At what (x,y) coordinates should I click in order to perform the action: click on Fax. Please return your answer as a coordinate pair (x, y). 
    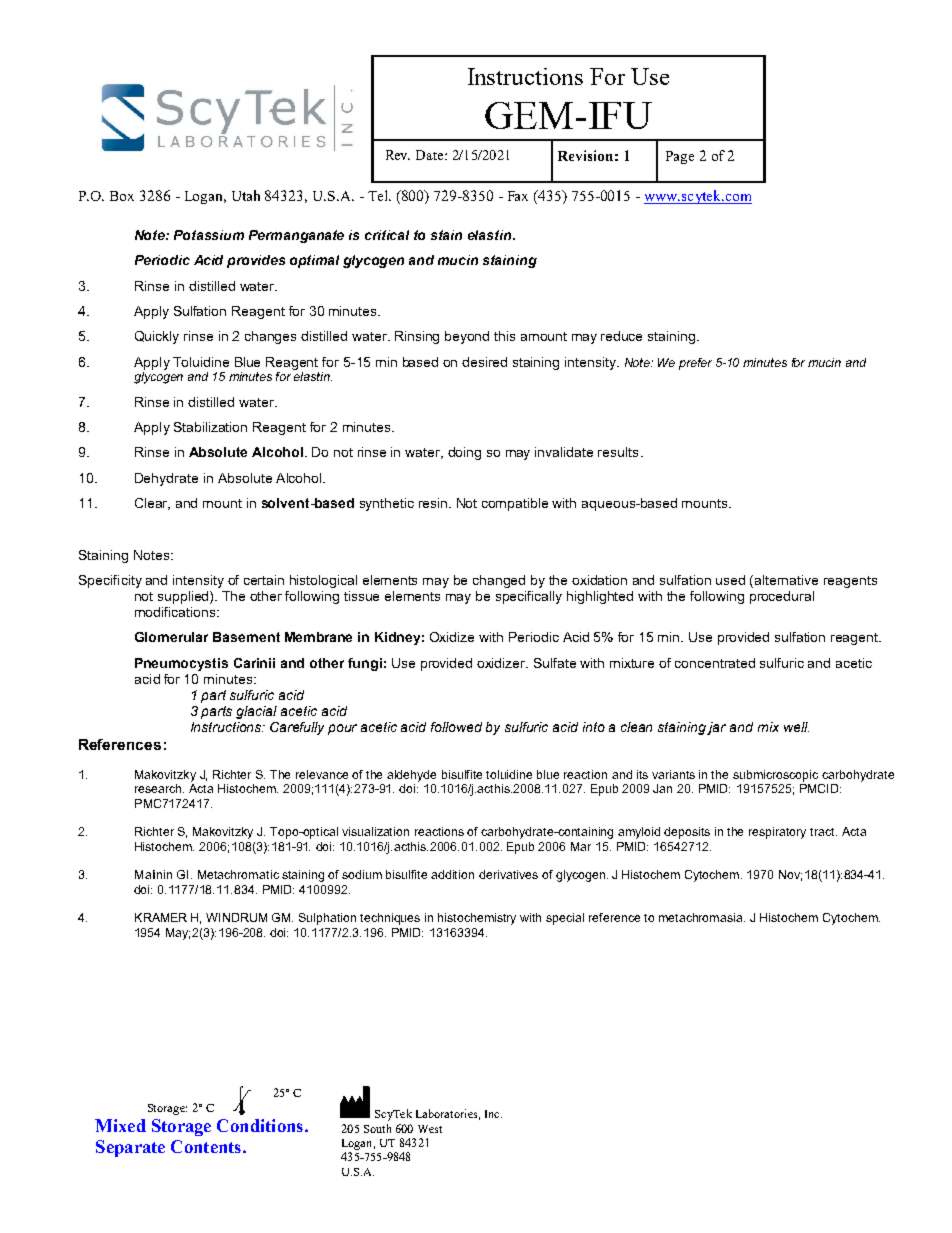
    Looking at the image, I should click on (518, 196).
